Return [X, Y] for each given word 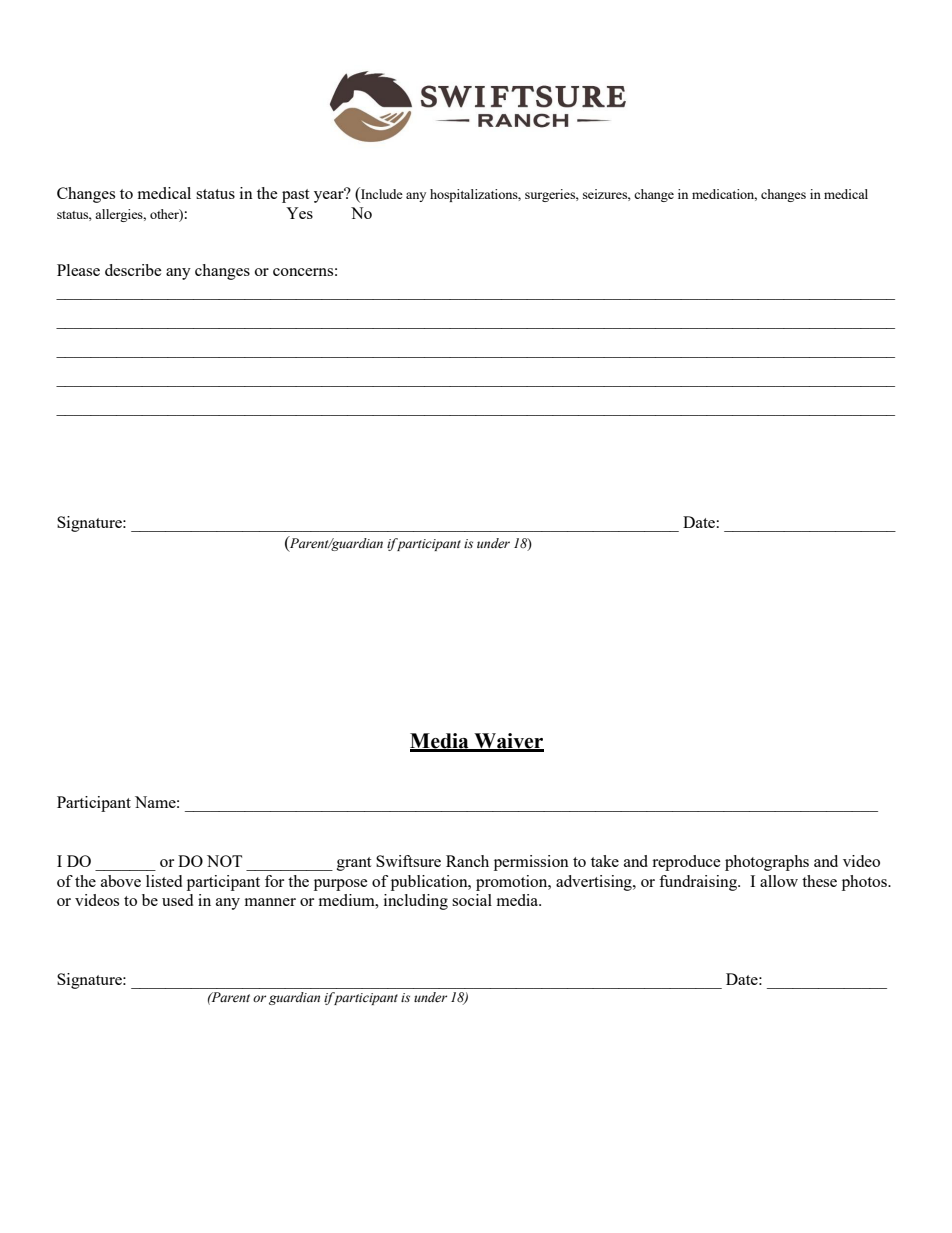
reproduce [686, 863]
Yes [299, 213]
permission [531, 863]
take [605, 861]
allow [779, 881]
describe [133, 270]
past [295, 196]
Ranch [467, 861]
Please [78, 270]
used [177, 900]
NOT [224, 861]
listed [164, 881]
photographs [767, 863]
